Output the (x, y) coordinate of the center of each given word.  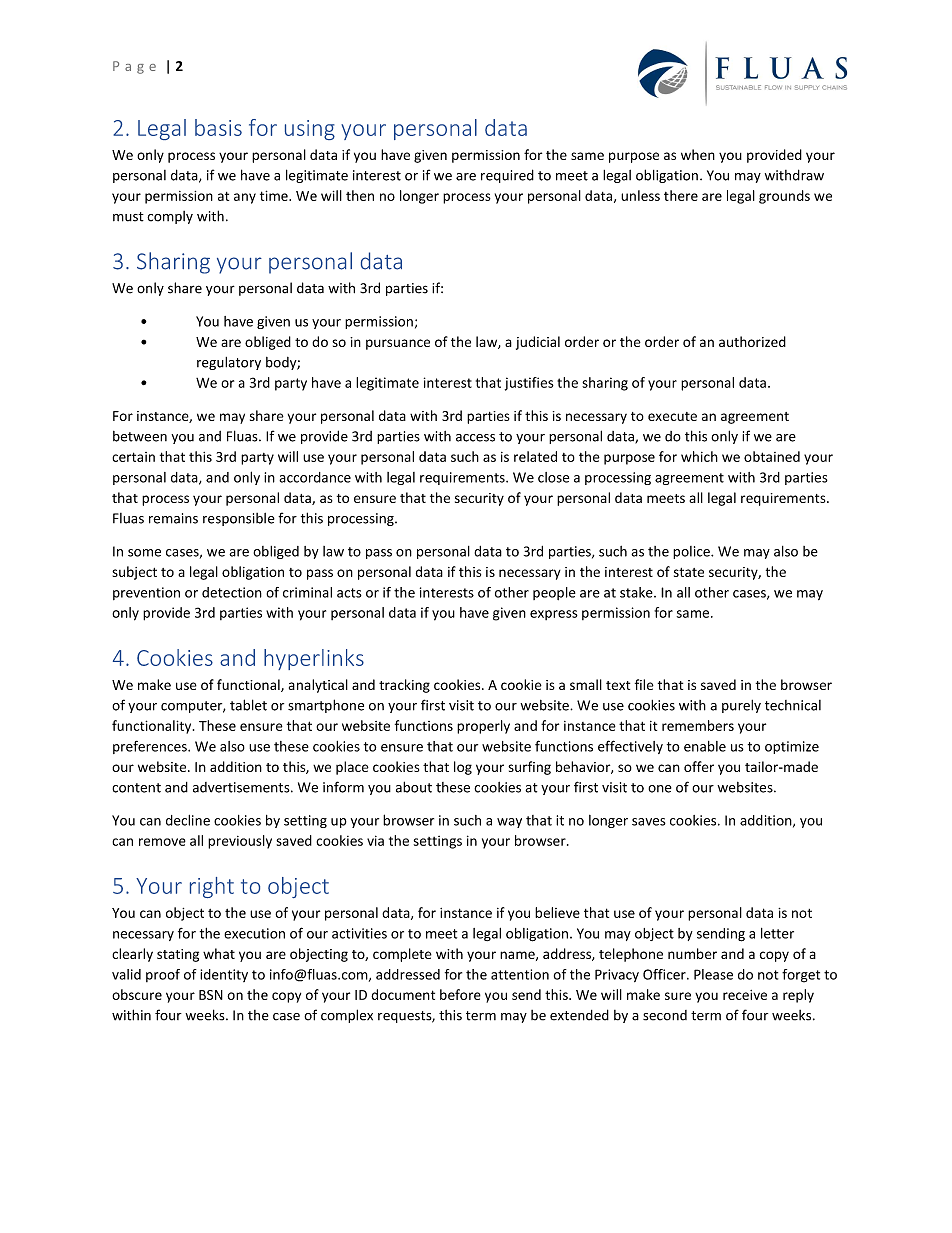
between (140, 436)
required (507, 176)
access (475, 438)
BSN (211, 995)
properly (483, 727)
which (699, 456)
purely (741, 706)
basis (218, 127)
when (698, 154)
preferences (151, 747)
